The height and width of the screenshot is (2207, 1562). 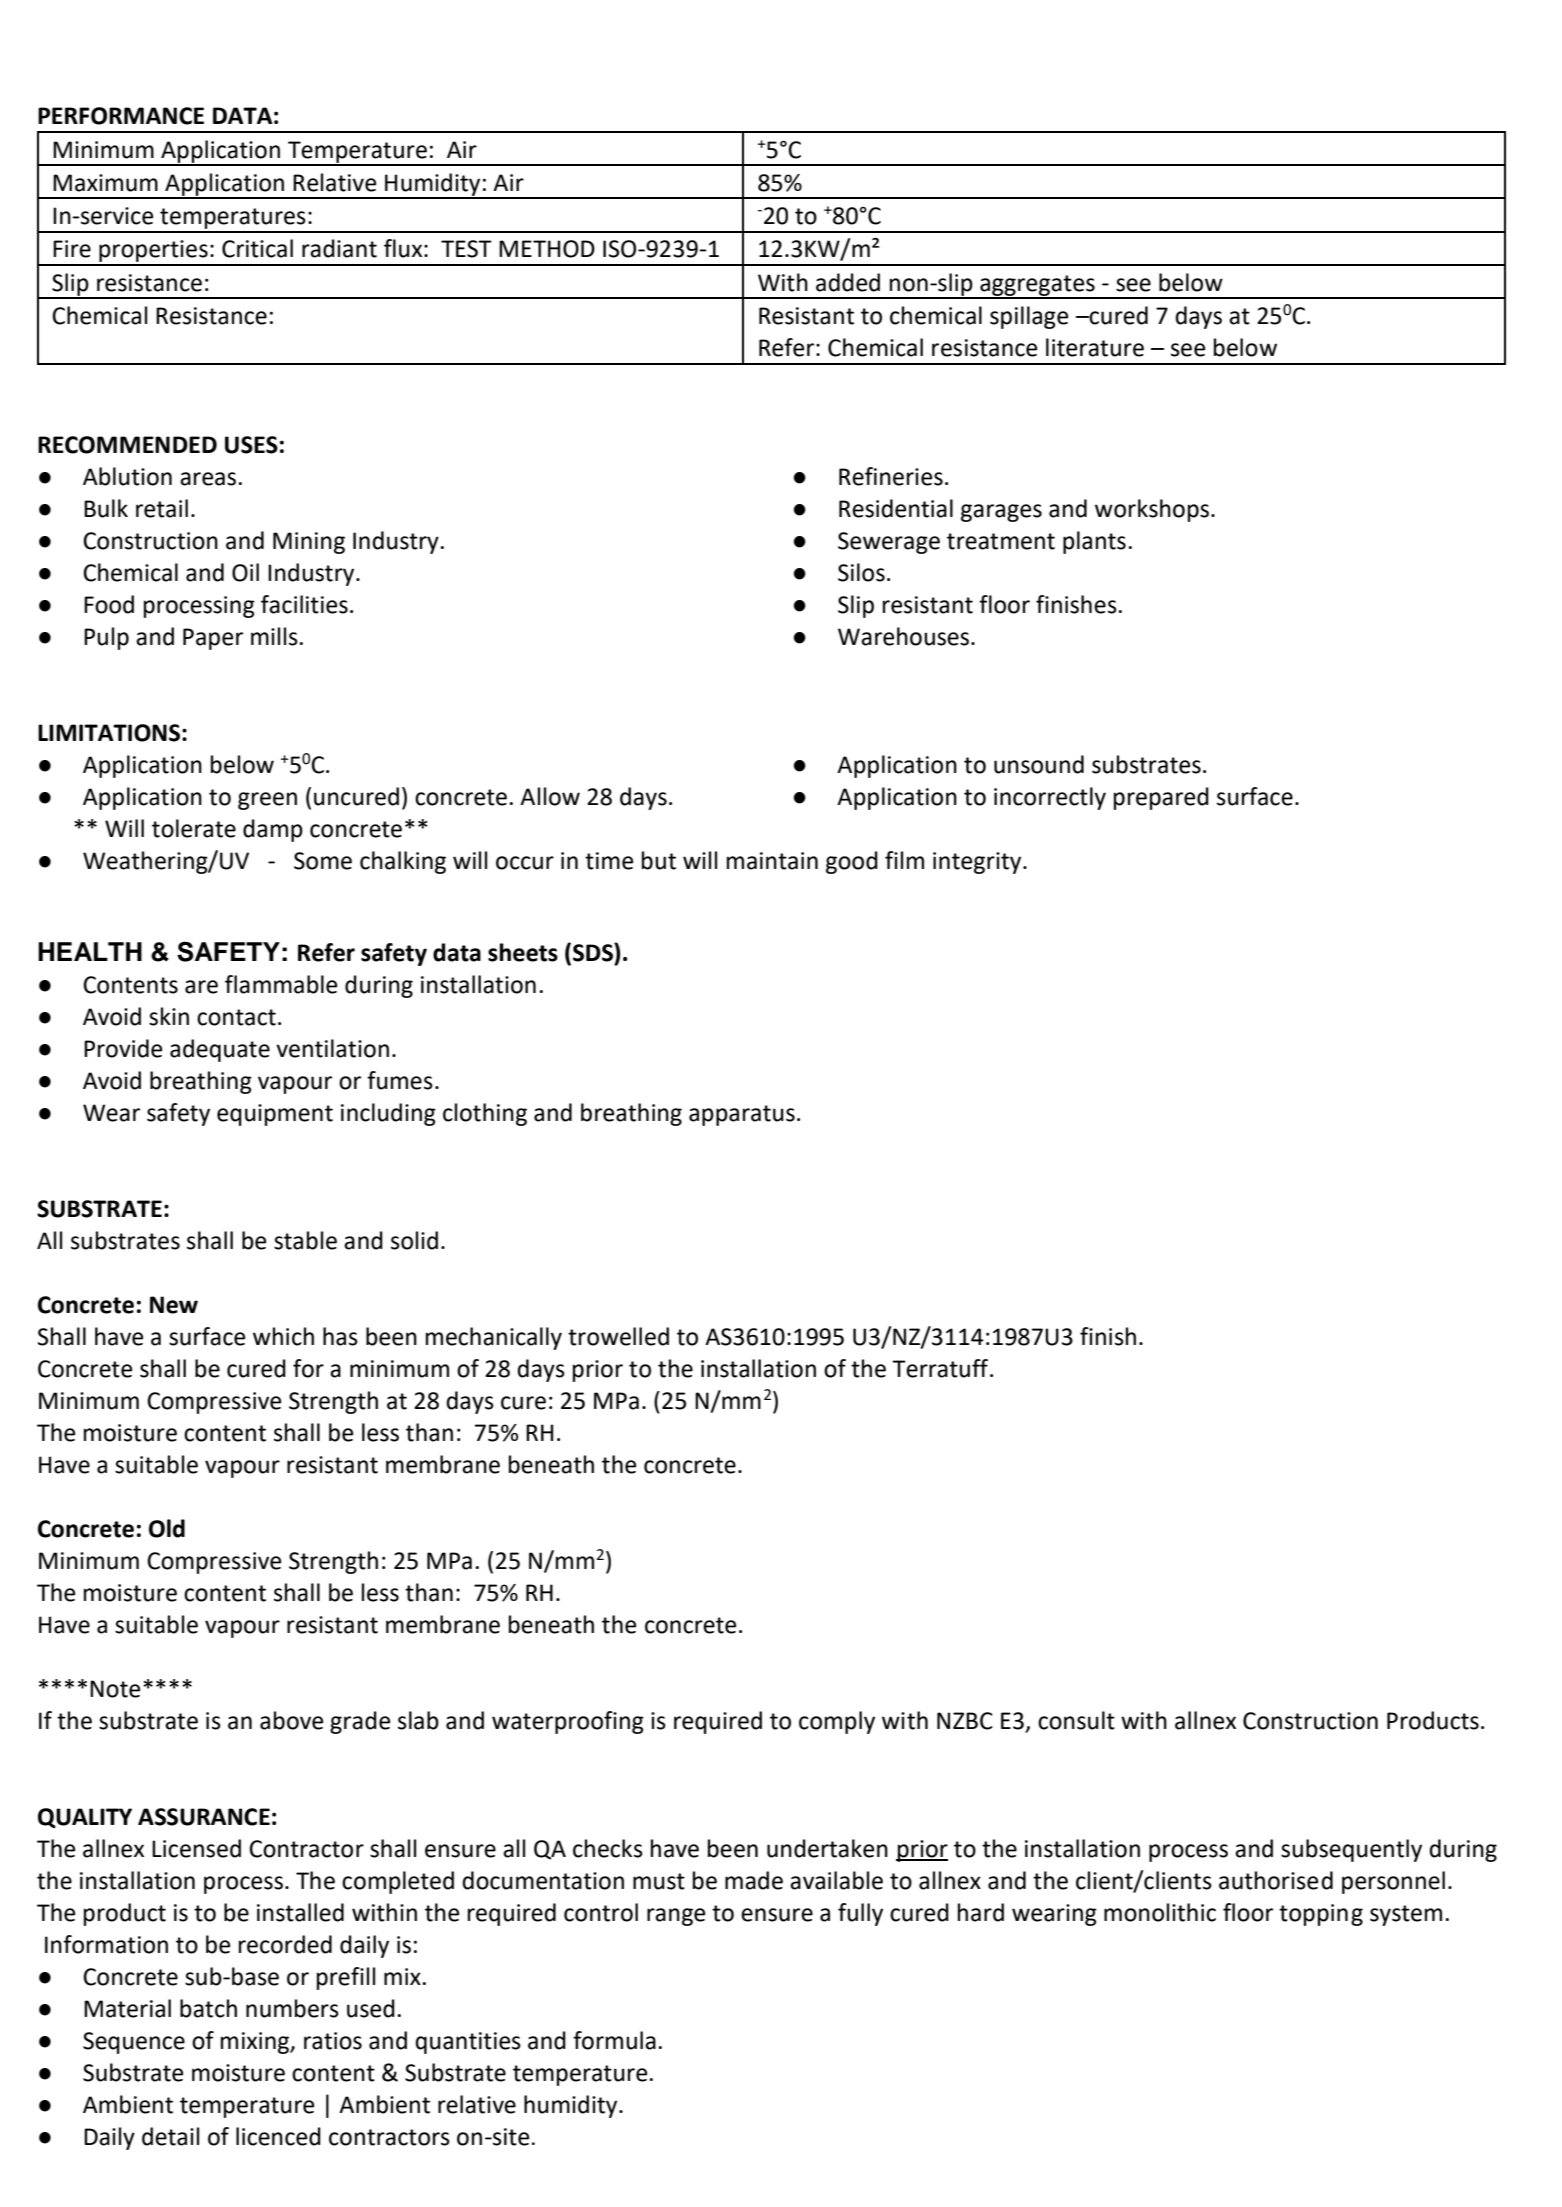 What do you see at coordinates (167, 1528) in the screenshot?
I see `Old` at bounding box center [167, 1528].
